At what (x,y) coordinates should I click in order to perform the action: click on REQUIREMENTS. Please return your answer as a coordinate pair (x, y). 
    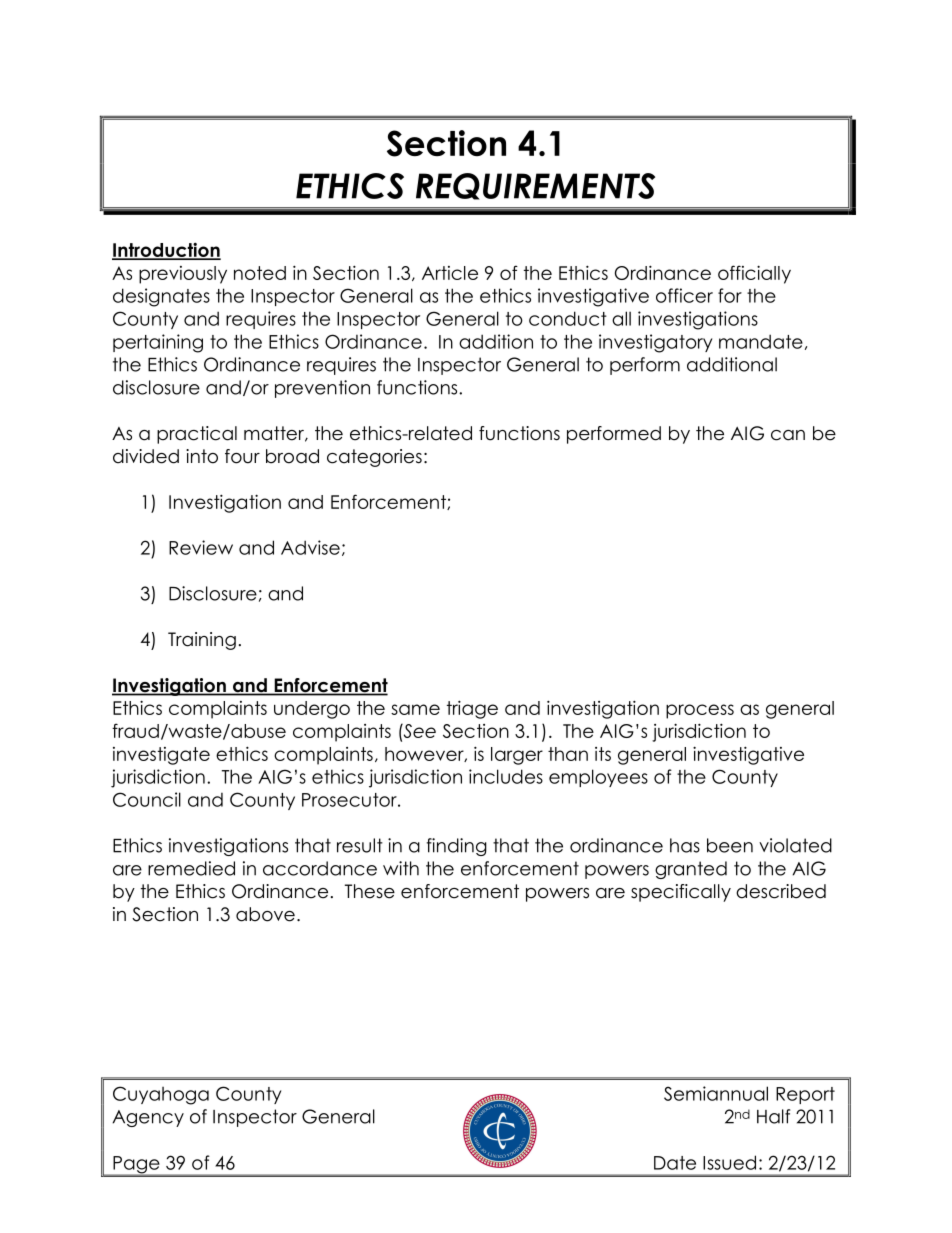
    Looking at the image, I should click on (535, 186).
